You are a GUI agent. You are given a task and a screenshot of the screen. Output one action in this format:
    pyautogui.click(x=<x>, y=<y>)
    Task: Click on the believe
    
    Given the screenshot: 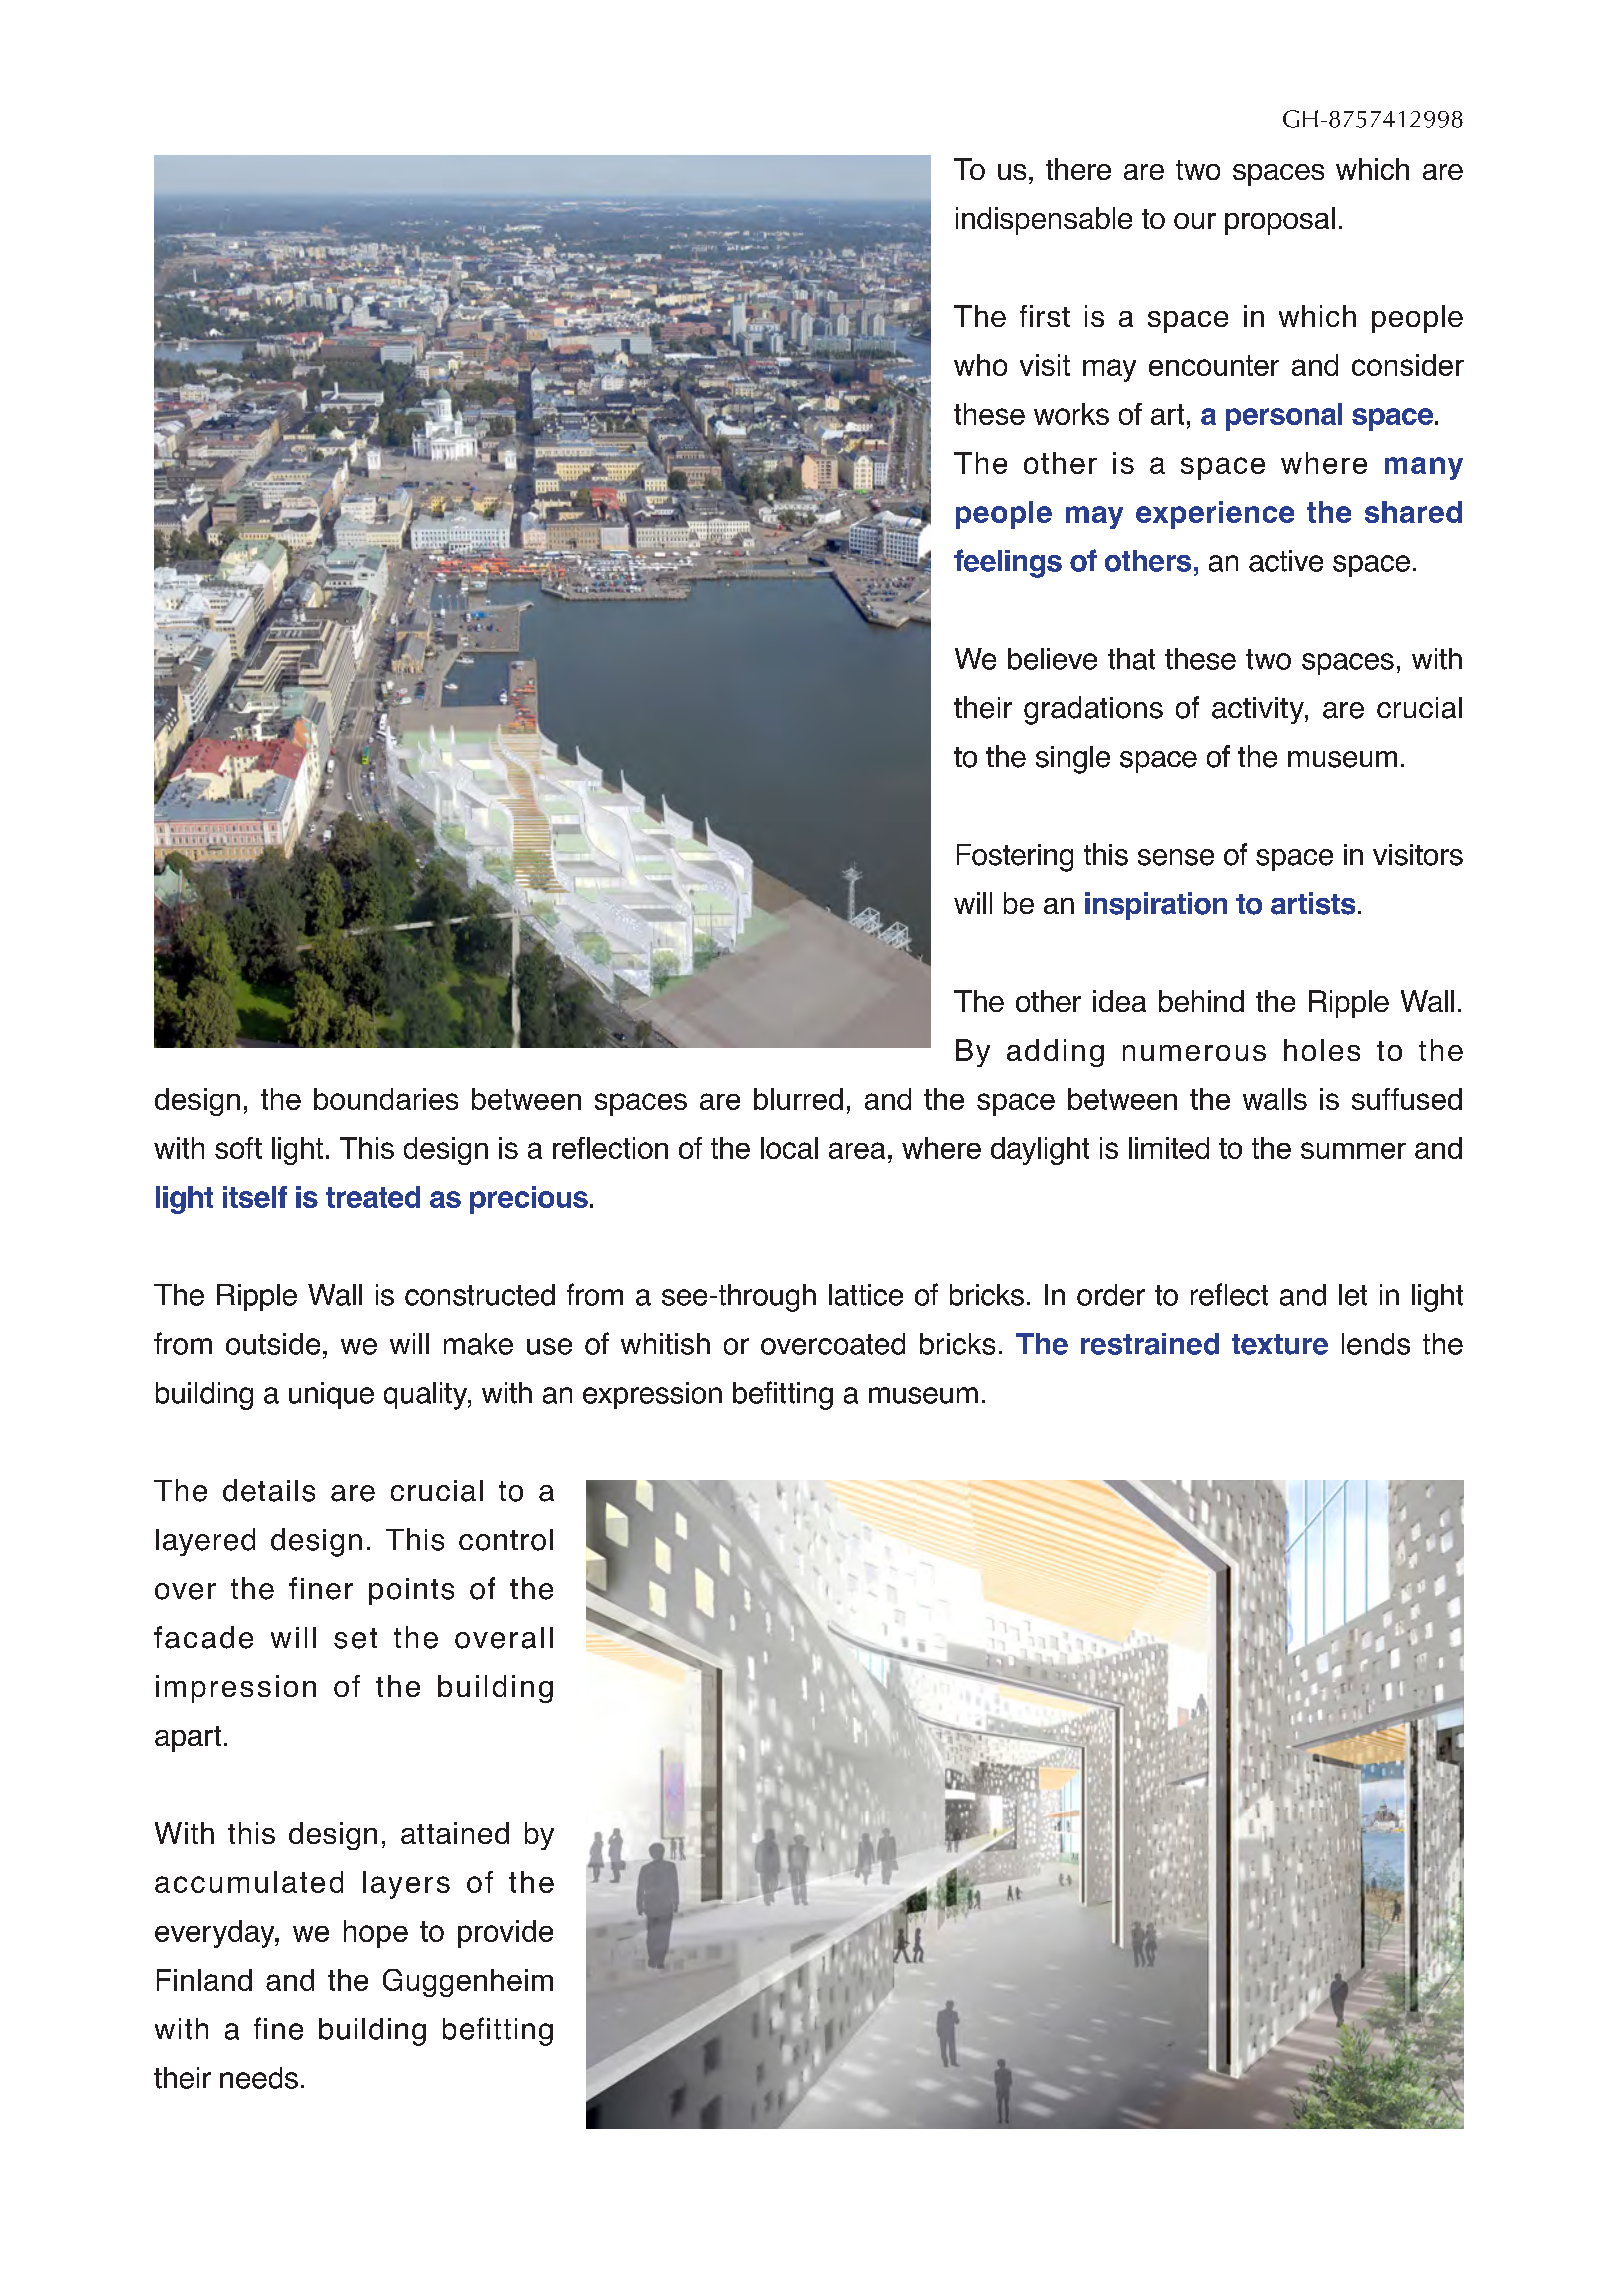 What is the action you would take?
    pyautogui.click(x=1052, y=659)
